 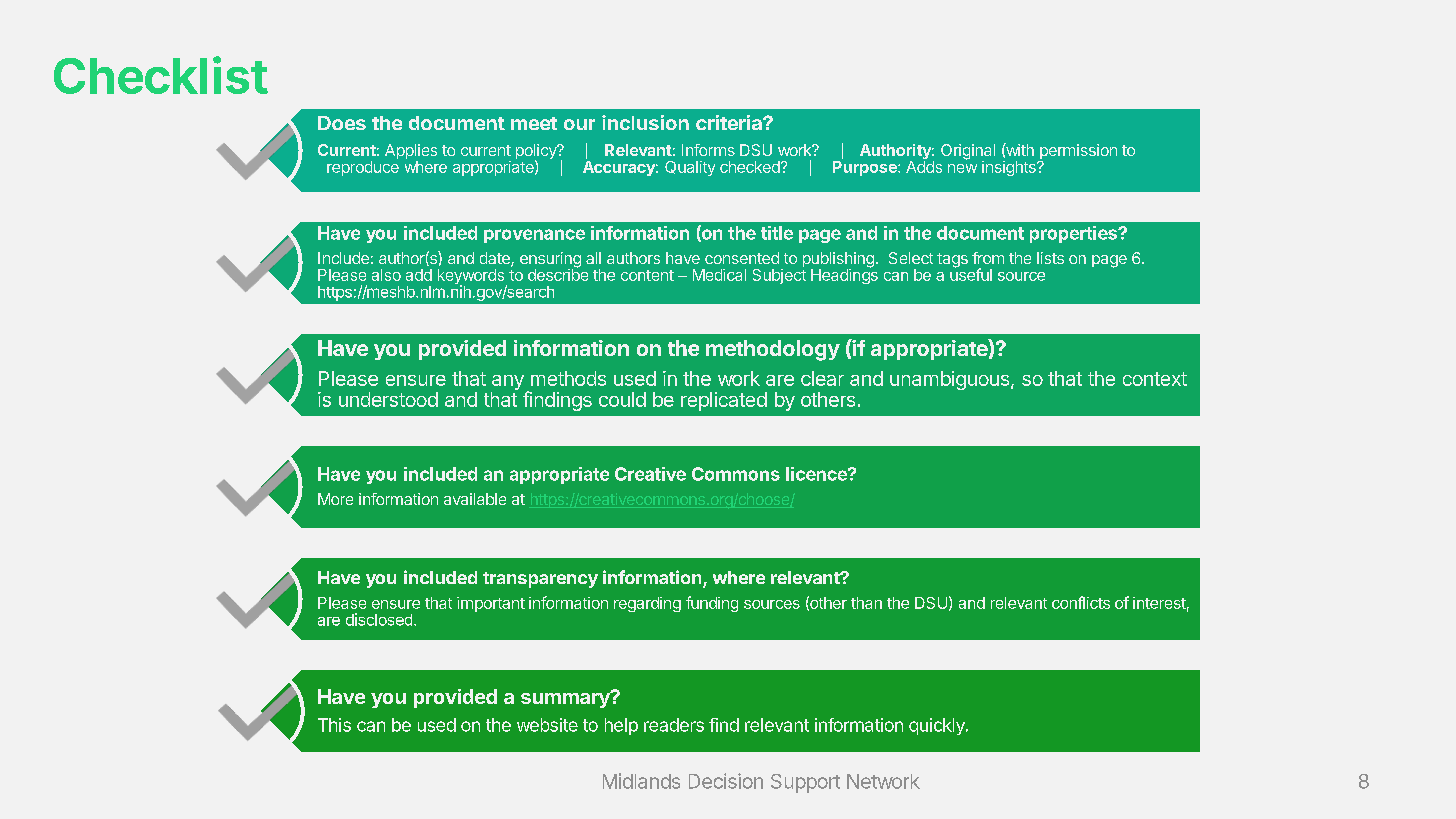 I want to click on conflicts, so click(x=1081, y=602).
